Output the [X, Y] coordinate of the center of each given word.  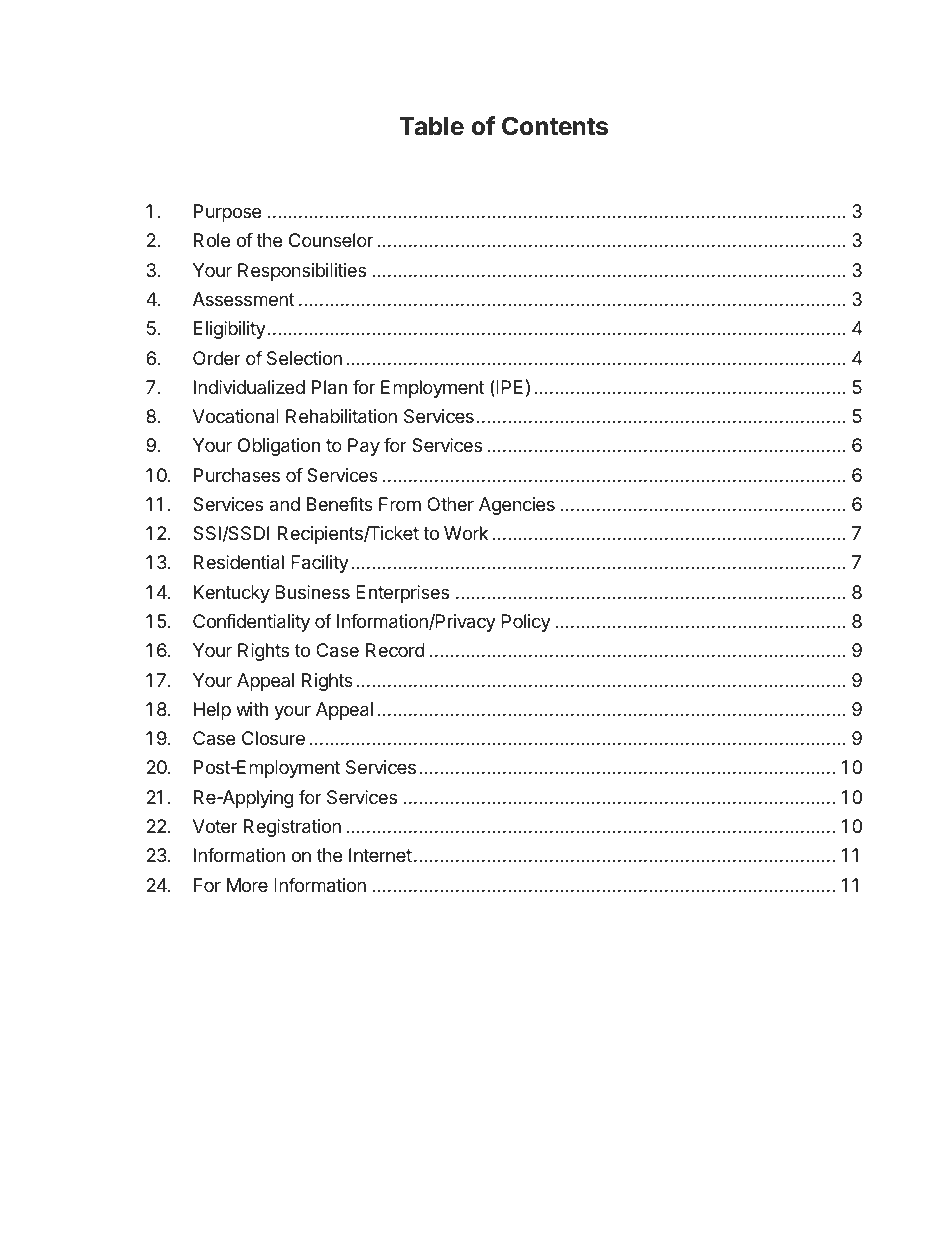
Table [431, 126]
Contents [555, 126]
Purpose [227, 213]
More [247, 885]
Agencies [517, 506]
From [400, 504]
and [284, 504]
